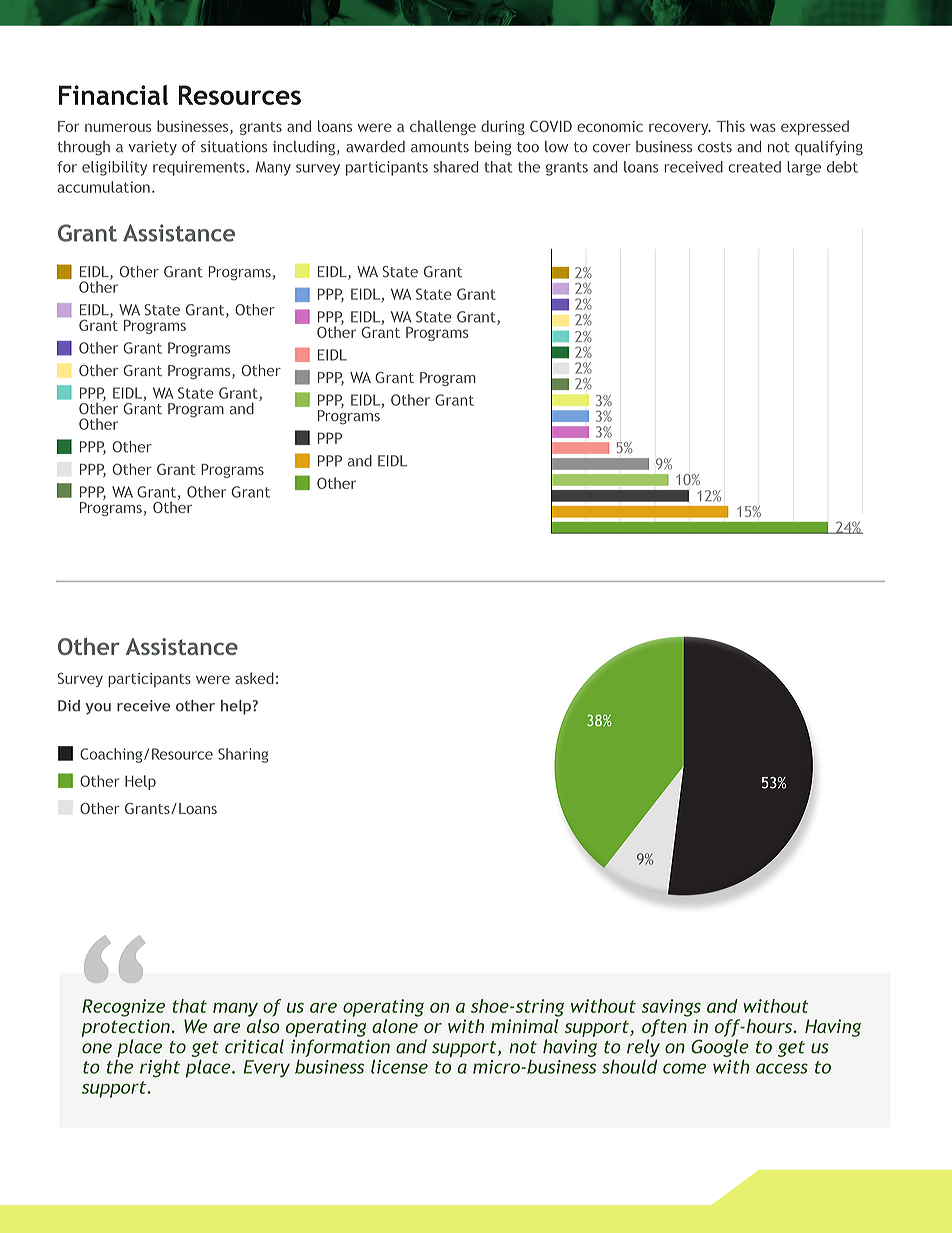 Image resolution: width=952 pixels, height=1233 pixels. I want to click on variety, so click(153, 148).
